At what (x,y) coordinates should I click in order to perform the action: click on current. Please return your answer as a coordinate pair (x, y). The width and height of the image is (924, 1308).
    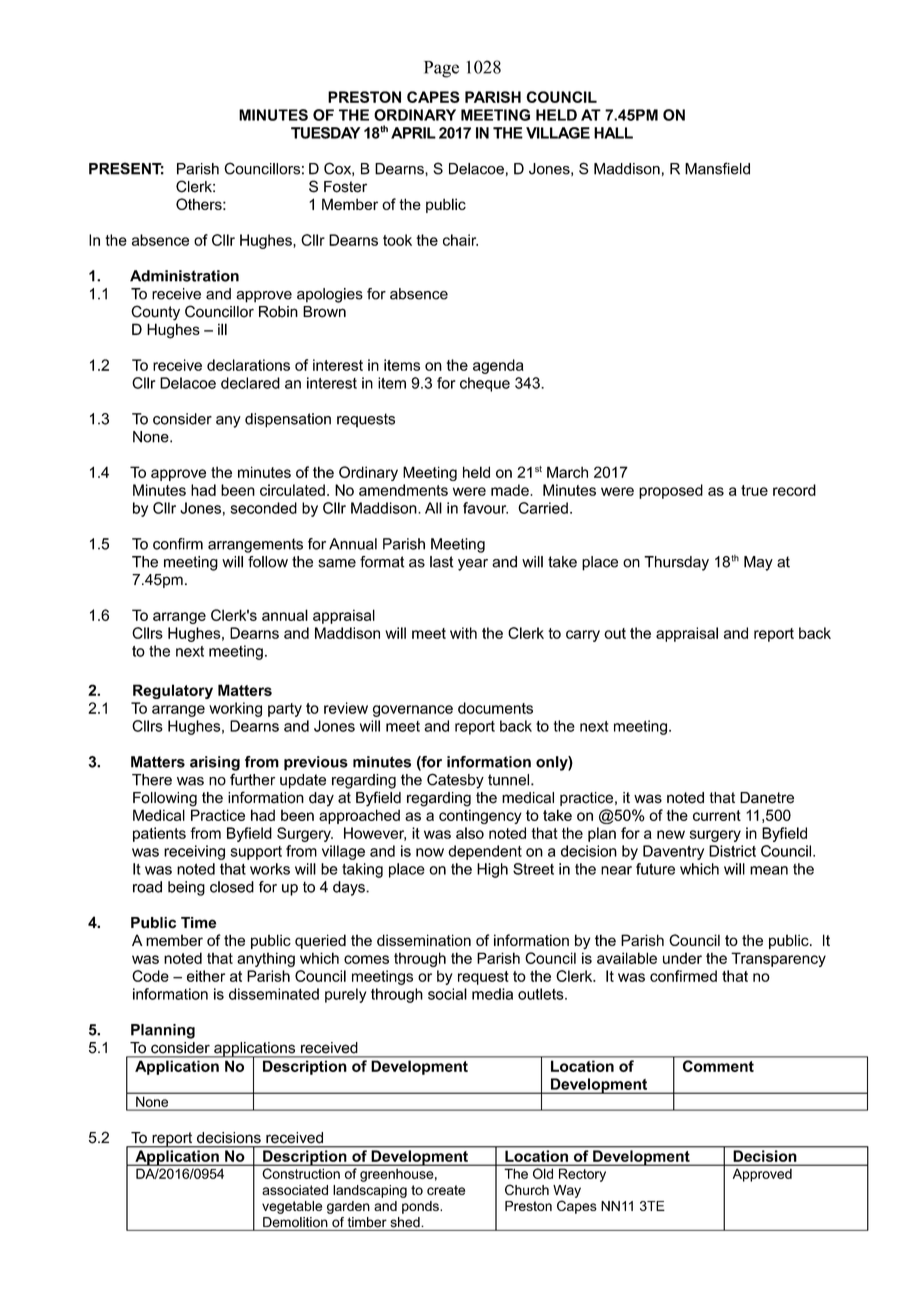
    Looking at the image, I should click on (717, 815).
